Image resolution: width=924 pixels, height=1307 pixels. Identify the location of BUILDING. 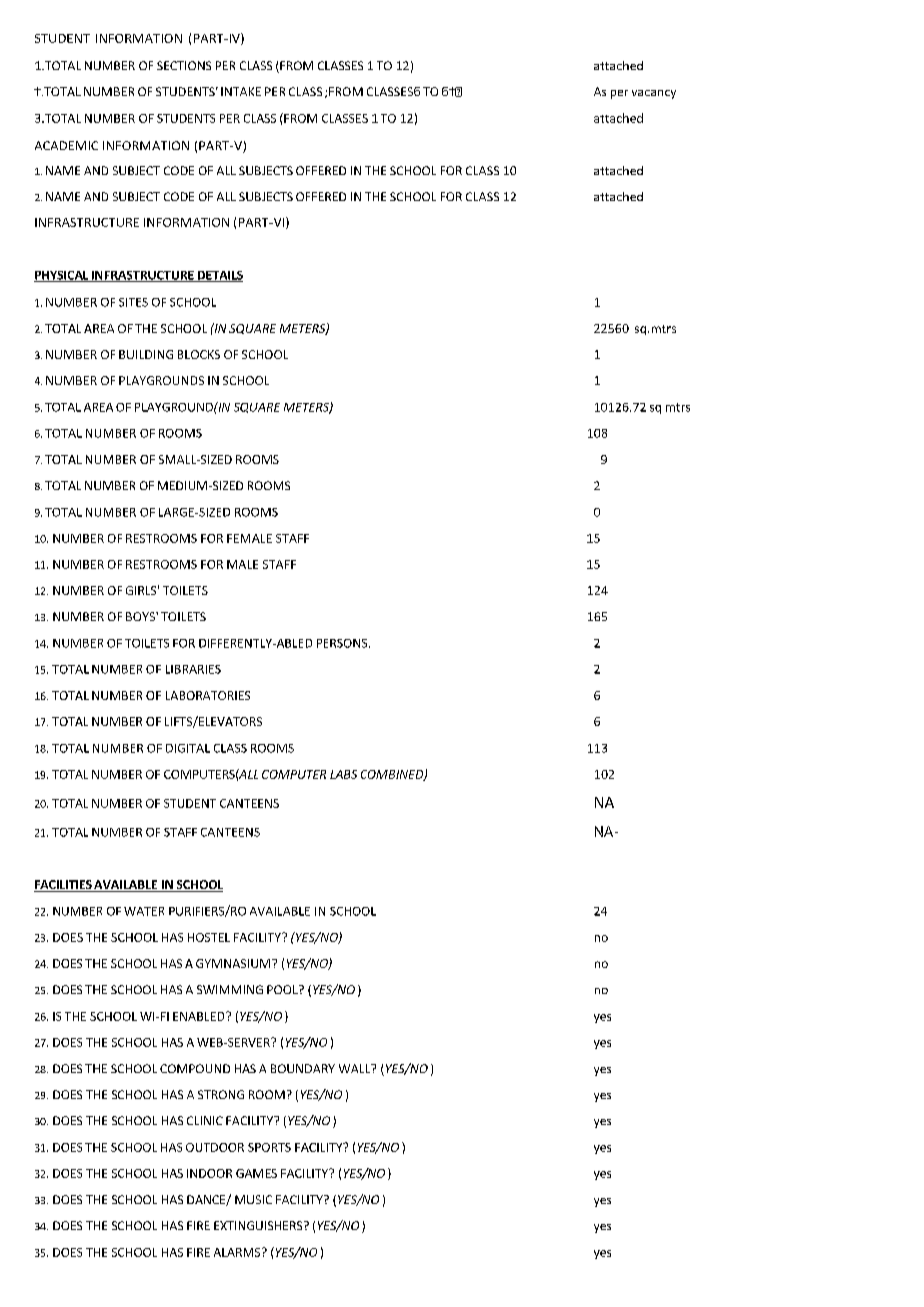
(146, 354).
